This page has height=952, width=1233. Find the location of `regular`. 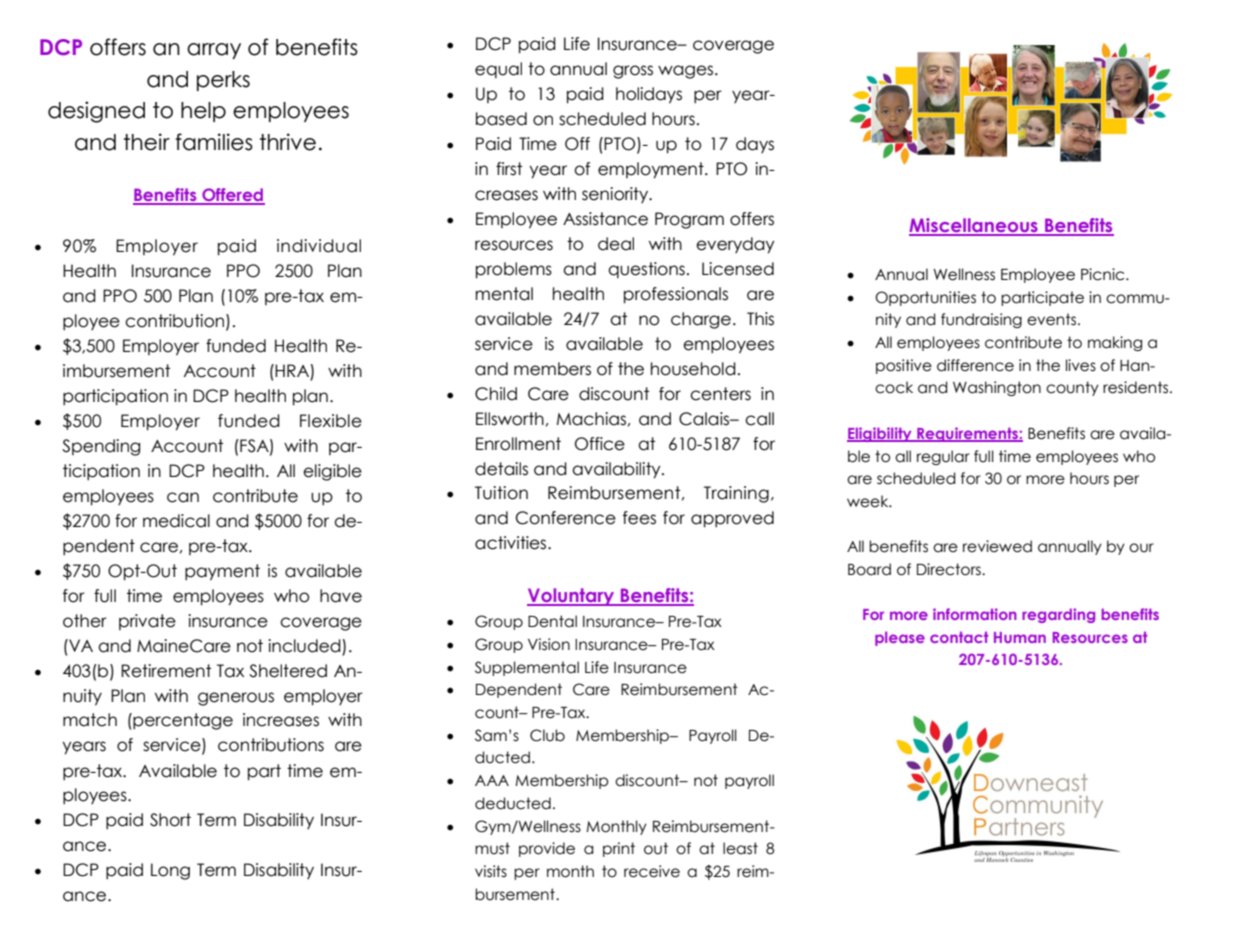

regular is located at coordinates (943, 457).
